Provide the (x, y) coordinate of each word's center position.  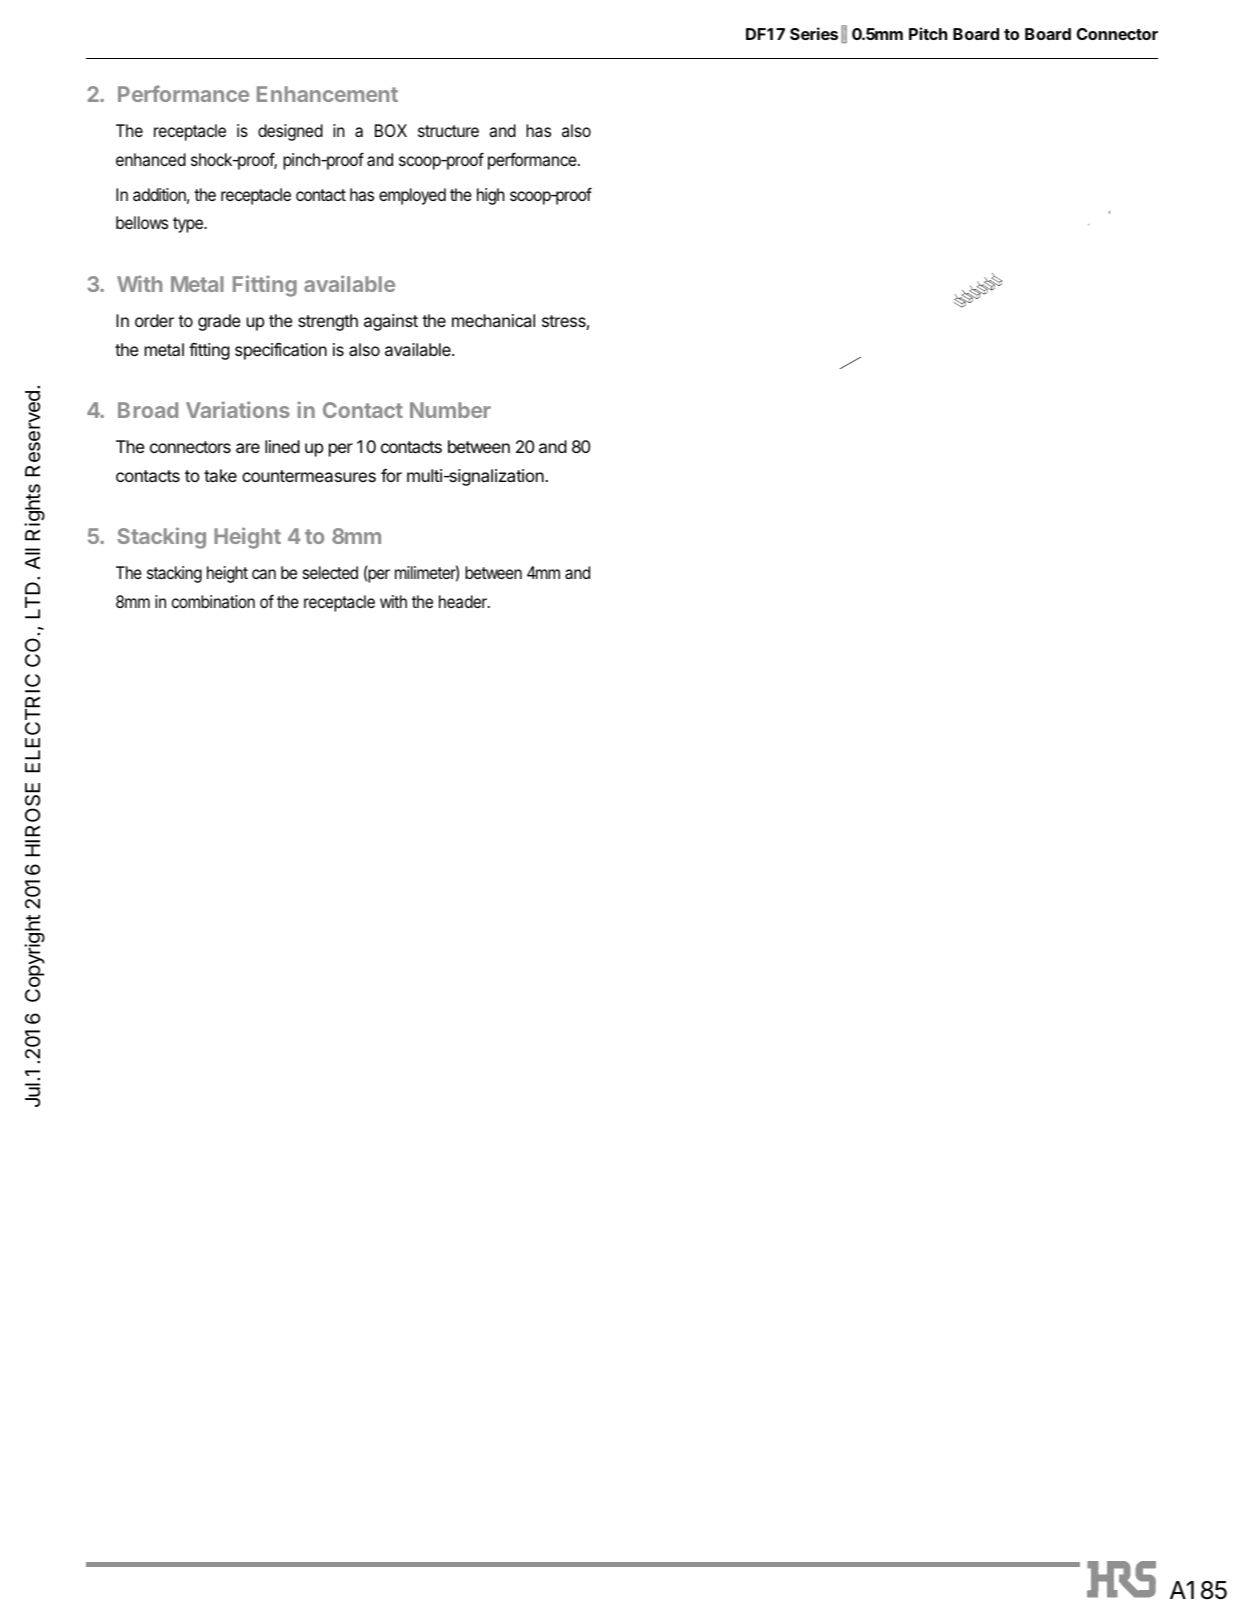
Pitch (928, 33)
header (464, 601)
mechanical (493, 320)
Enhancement (327, 94)
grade (219, 322)
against (391, 322)
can (264, 574)
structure (448, 131)
